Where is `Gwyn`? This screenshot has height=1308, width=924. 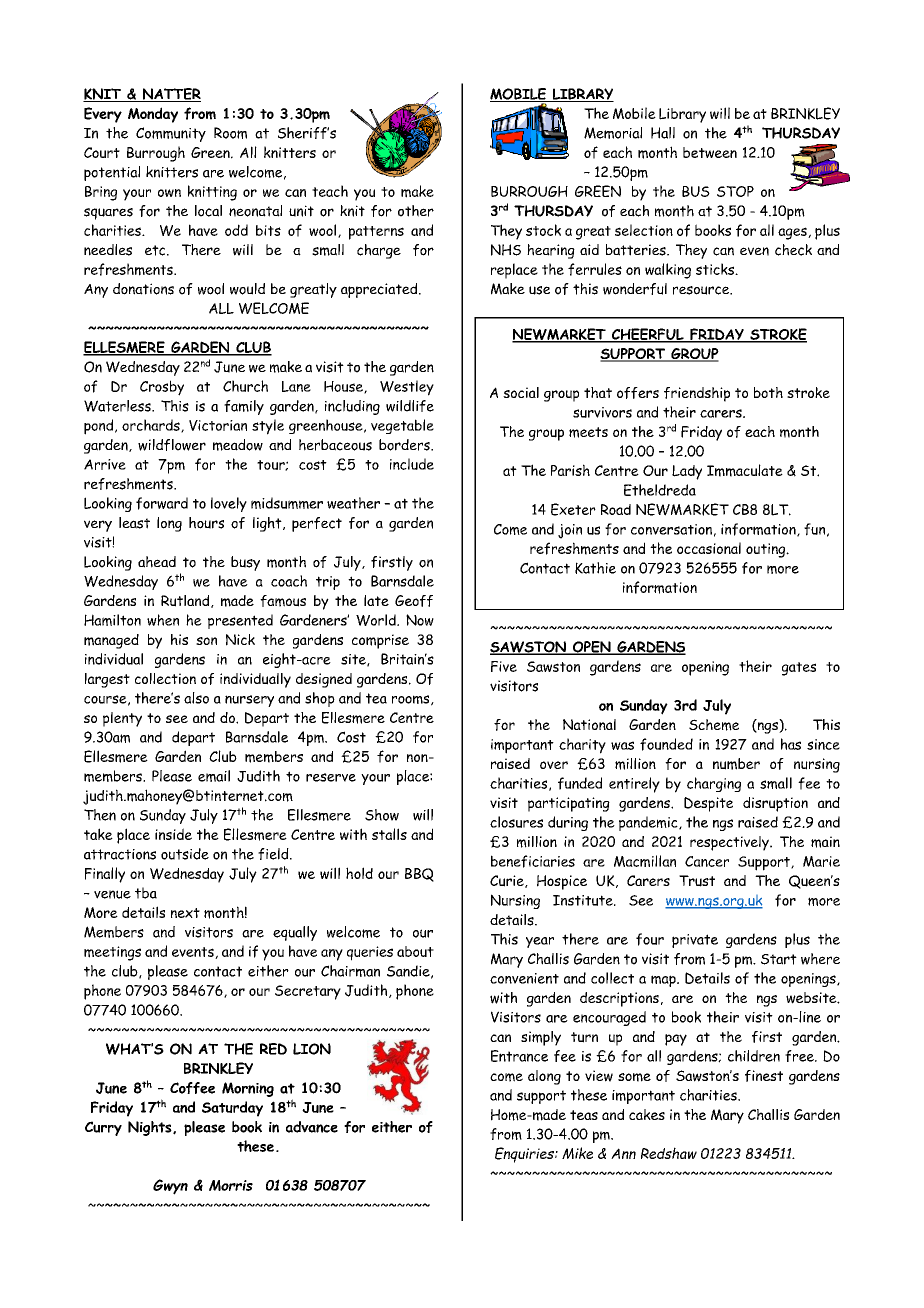 Gwyn is located at coordinates (170, 1187).
